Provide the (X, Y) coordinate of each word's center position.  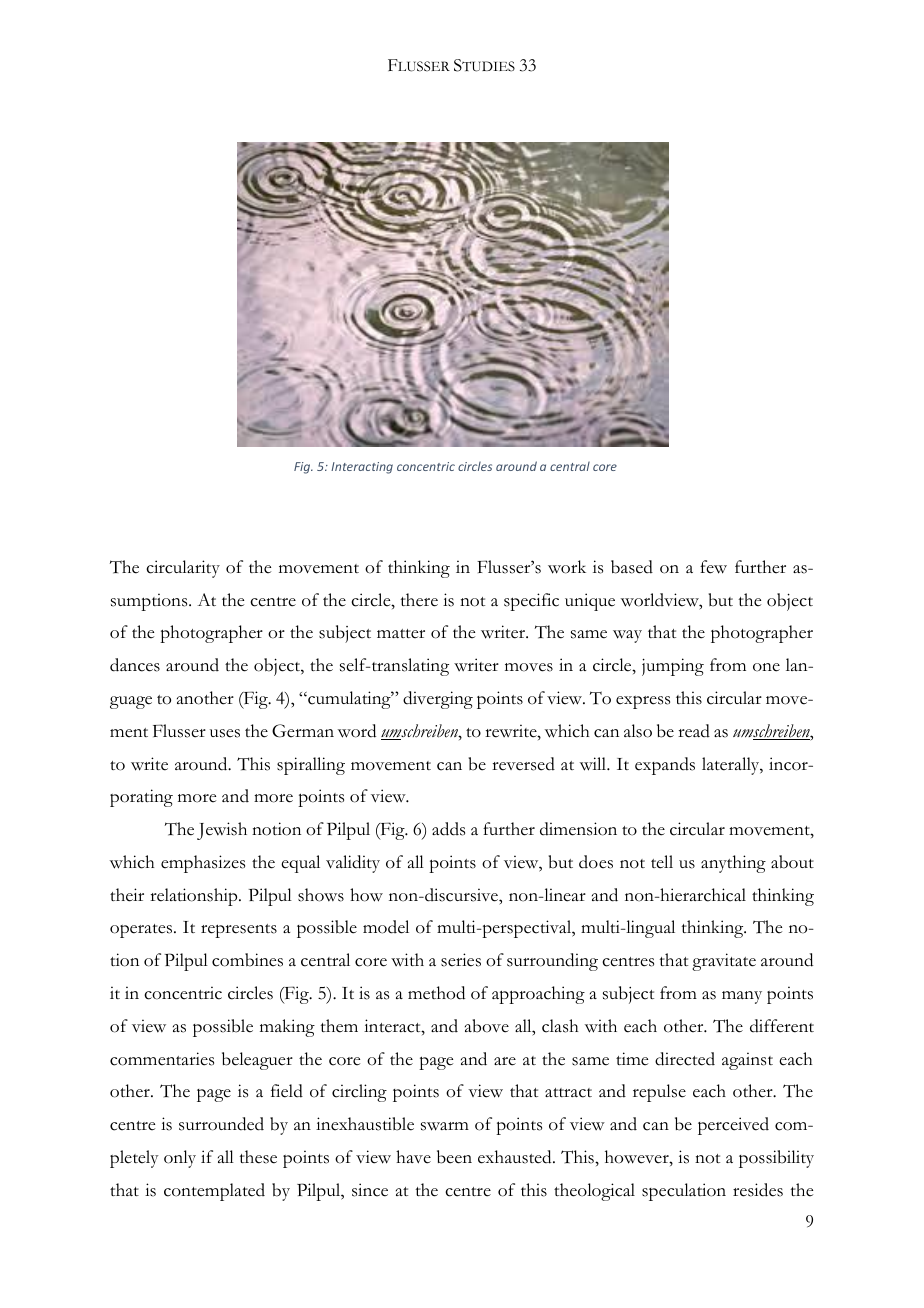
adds (448, 829)
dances (135, 665)
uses (225, 733)
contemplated (214, 1192)
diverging (438, 700)
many (742, 997)
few (713, 567)
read (694, 731)
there (419, 600)
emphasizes (203, 864)
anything (733, 864)
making (287, 1028)
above (487, 1026)
